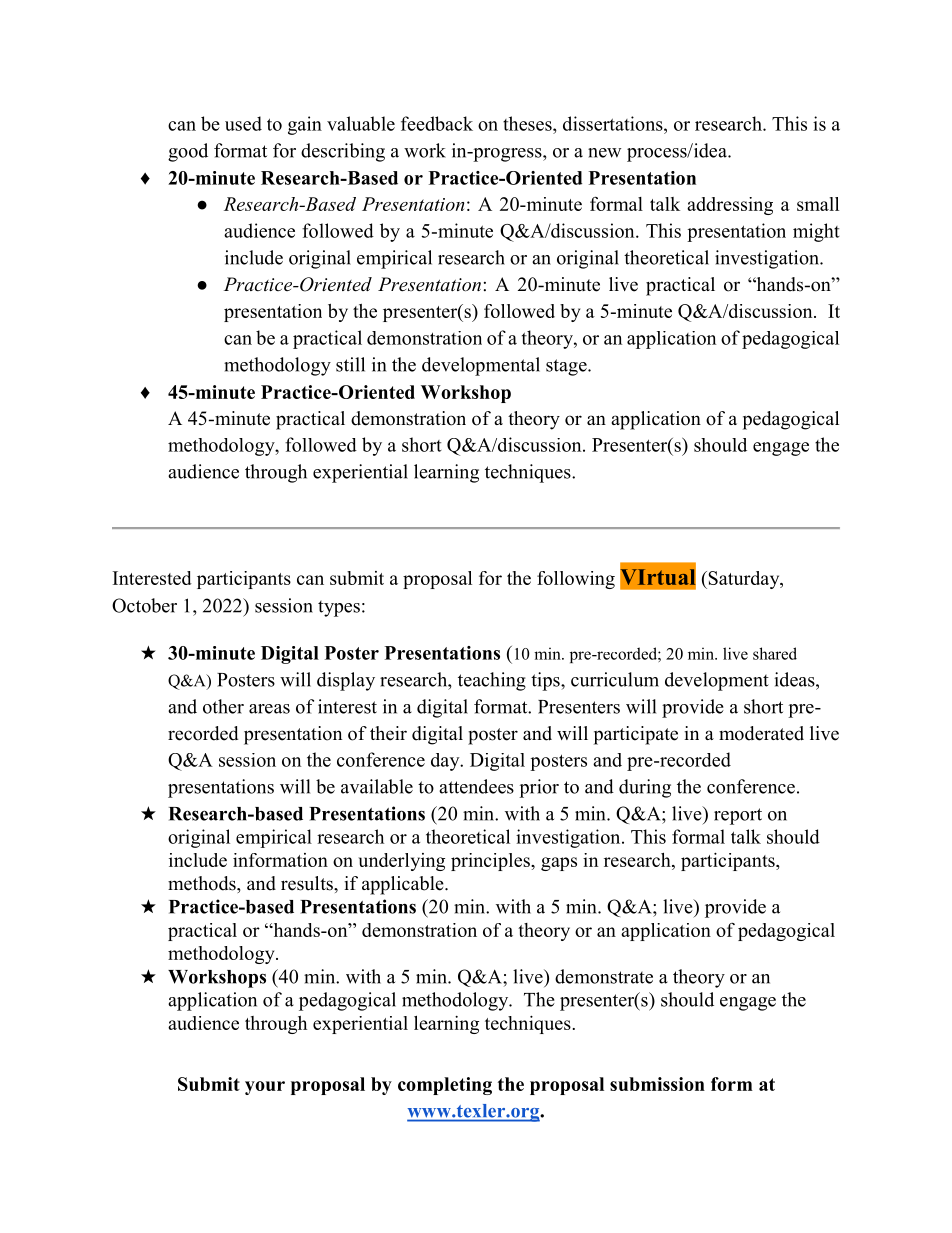 The height and width of the screenshot is (1233, 952). What do you see at coordinates (576, 580) in the screenshot?
I see `following` at bounding box center [576, 580].
